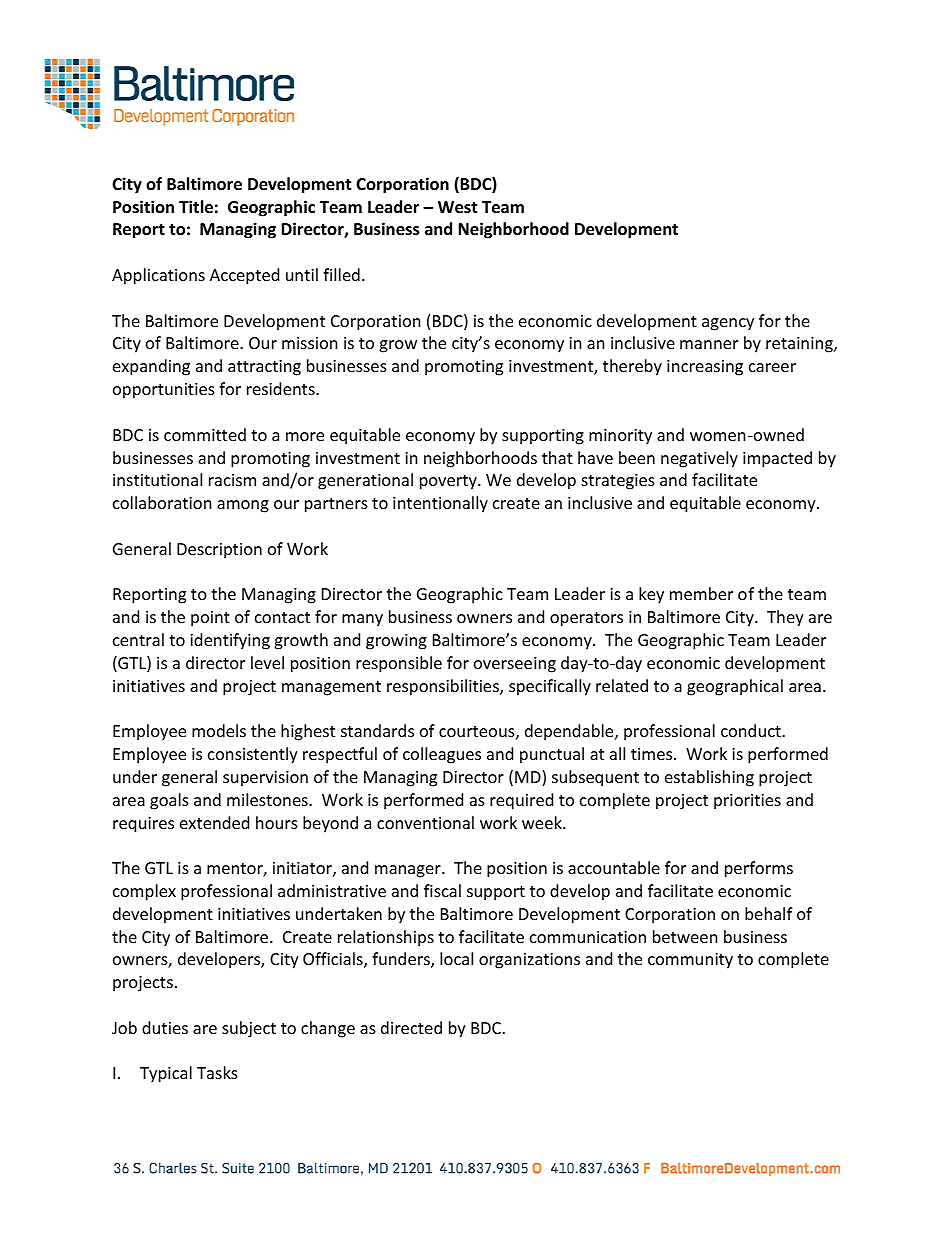 This document has width=952, height=1233. What do you see at coordinates (411, 1027) in the document?
I see `directed` at bounding box center [411, 1027].
